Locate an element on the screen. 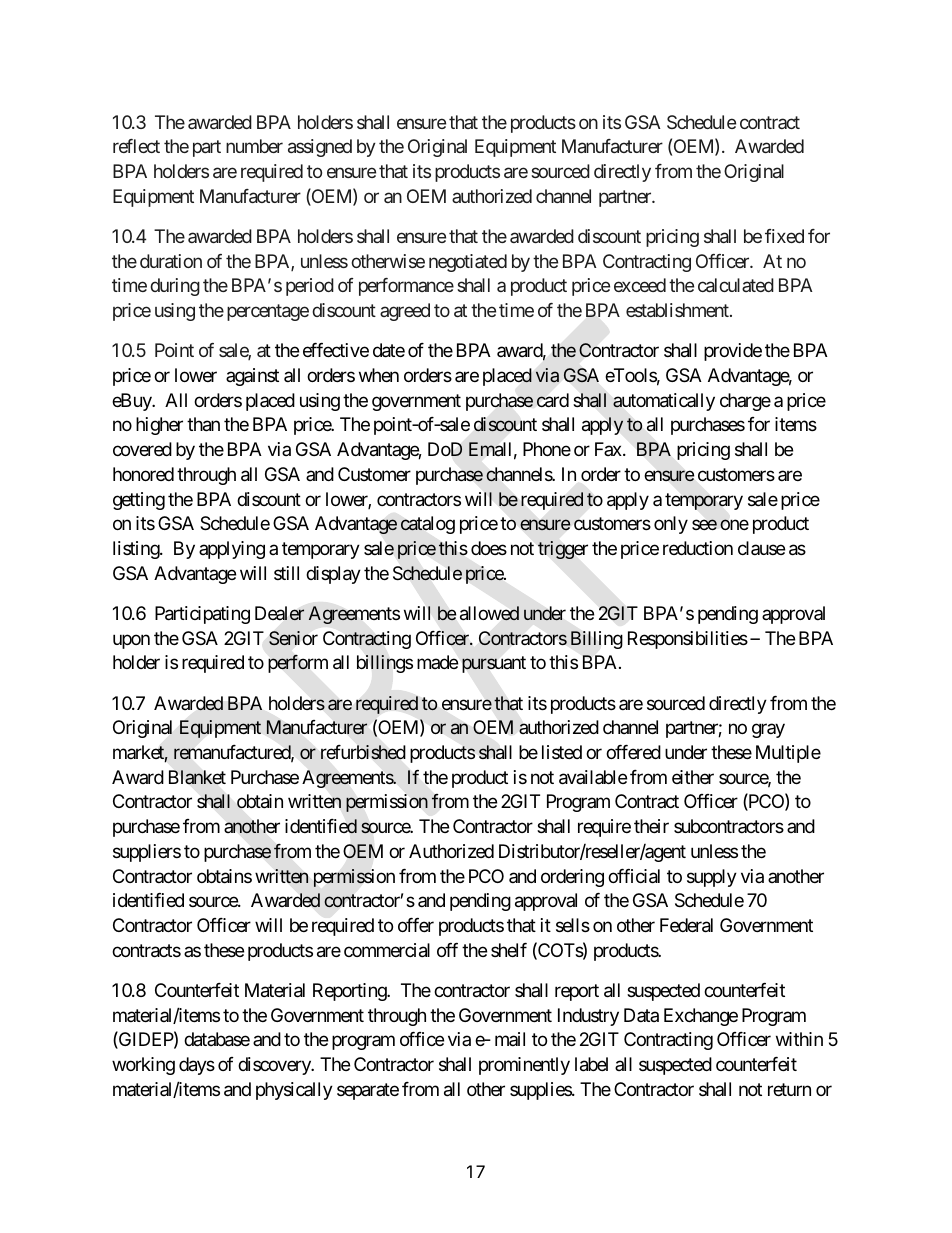 Image resolution: width=952 pixels, height=1233 pixels. charge is located at coordinates (745, 402).
